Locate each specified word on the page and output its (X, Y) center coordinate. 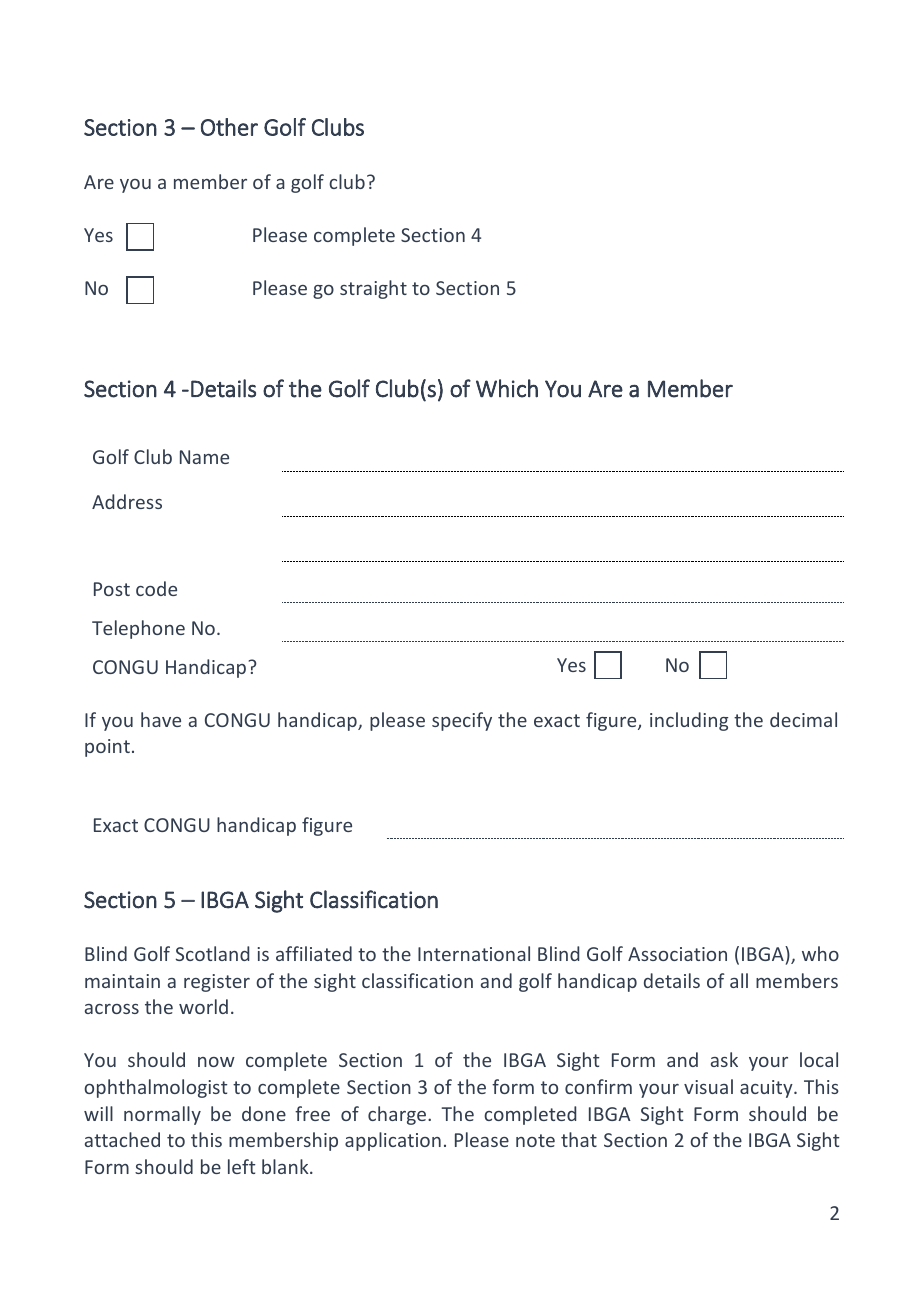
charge (398, 1115)
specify (462, 721)
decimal (803, 719)
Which (507, 388)
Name (204, 457)
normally (162, 1115)
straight (373, 289)
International (474, 953)
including (689, 721)
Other (229, 127)
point (107, 748)
